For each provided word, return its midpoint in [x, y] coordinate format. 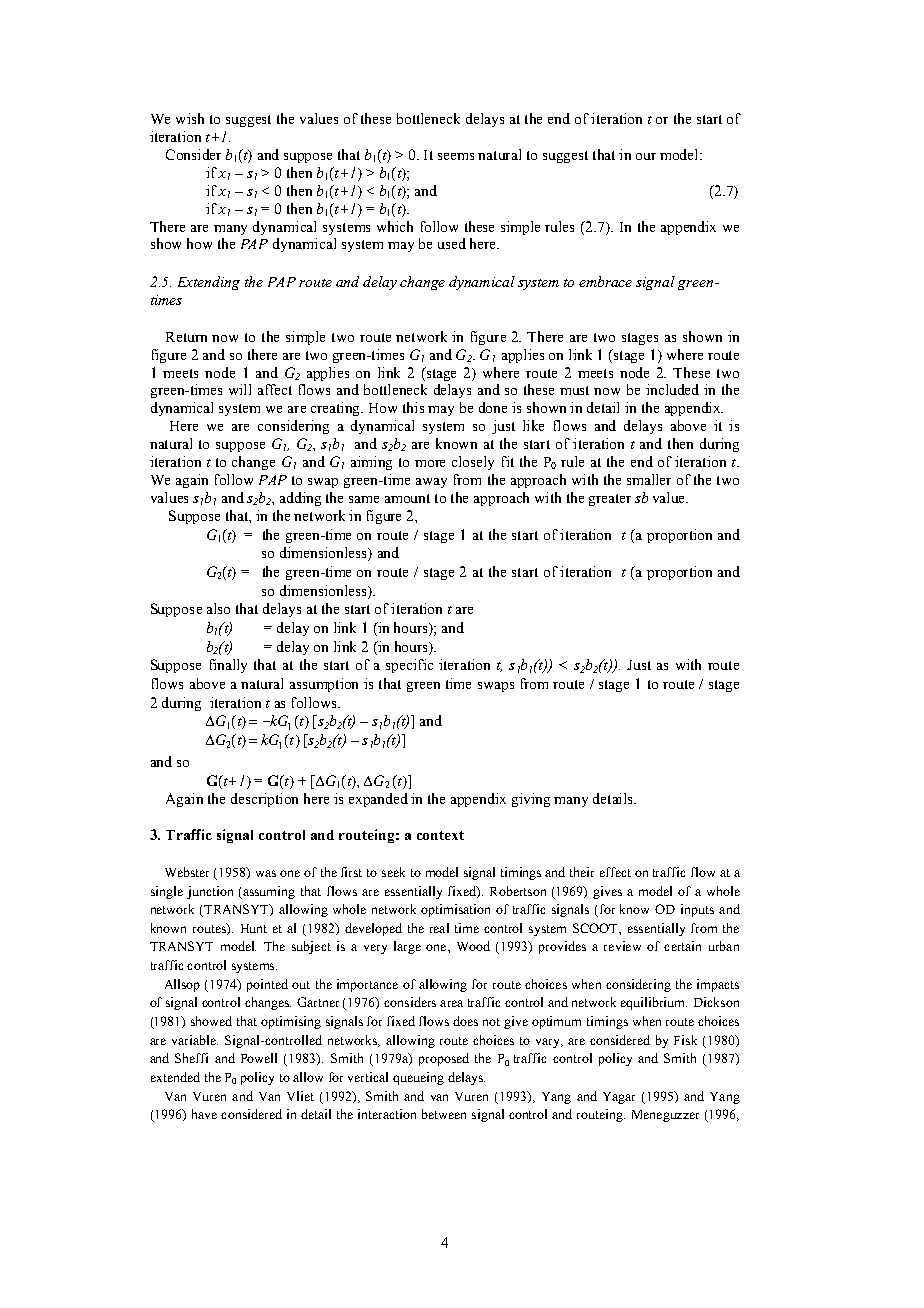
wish [190, 118]
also [218, 608]
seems [456, 156]
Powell [259, 1058]
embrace [605, 281]
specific [409, 666]
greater [610, 500]
